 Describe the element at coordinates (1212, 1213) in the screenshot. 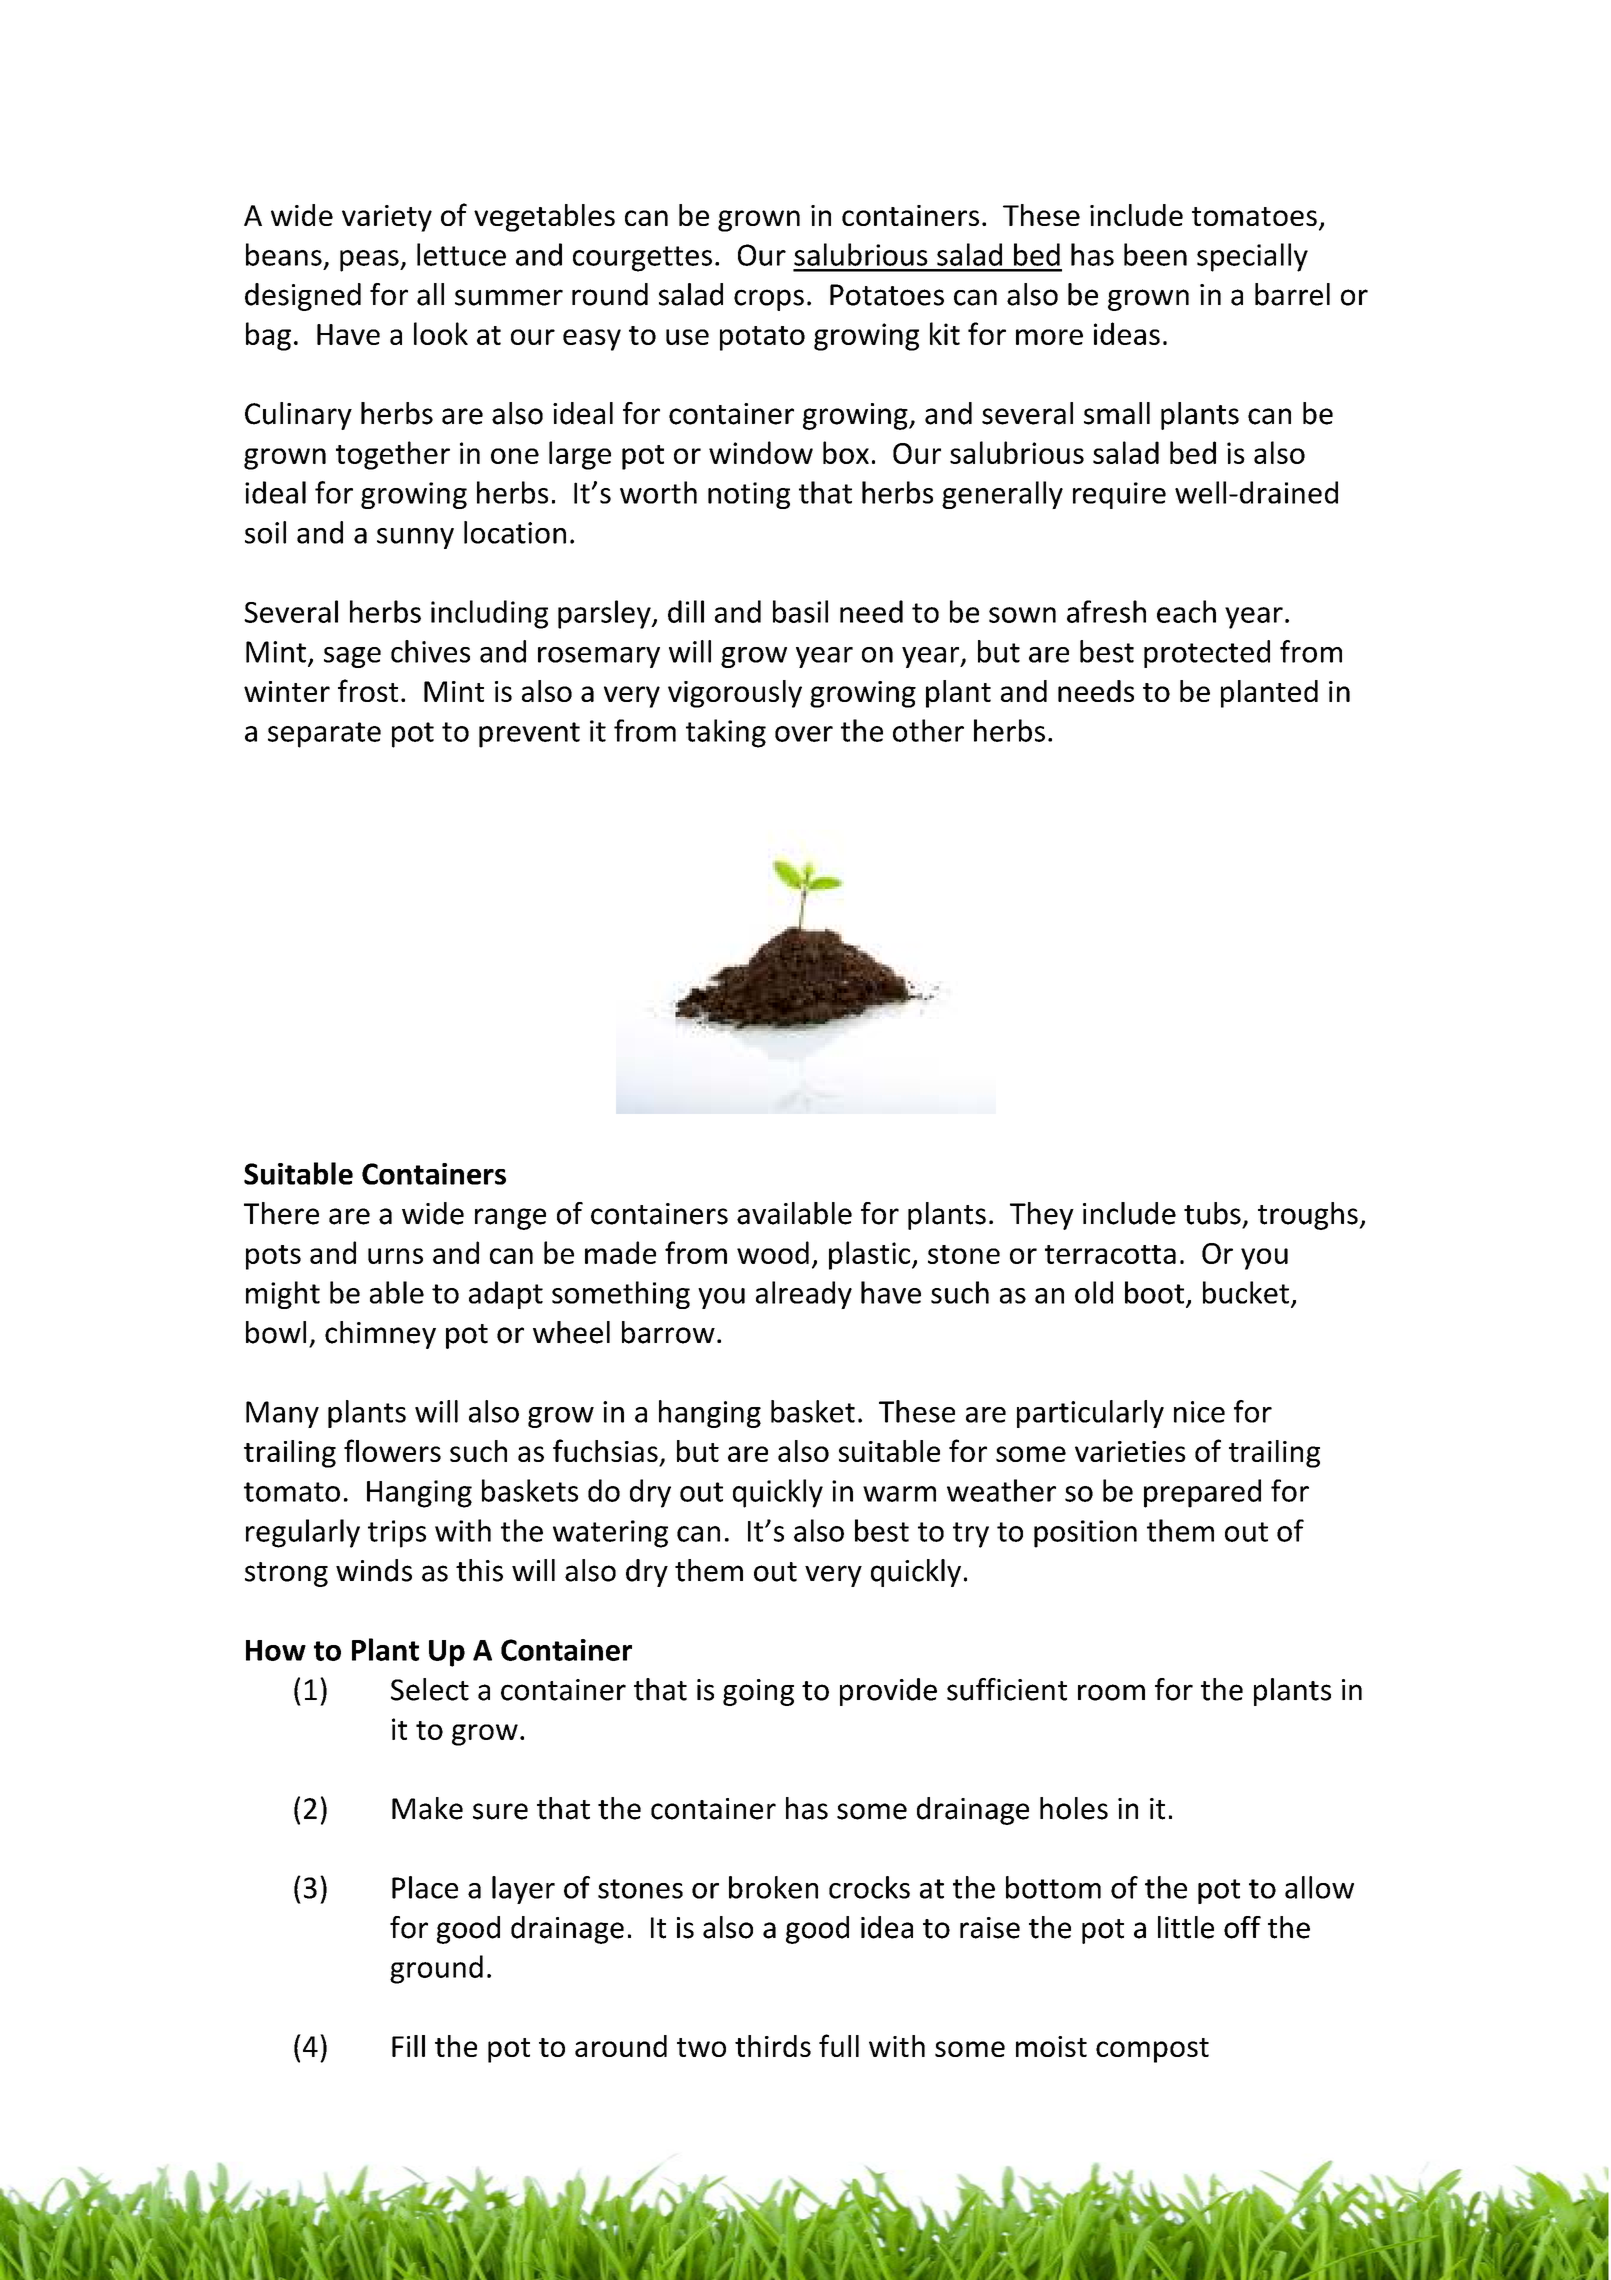

I see `tubs` at that location.
